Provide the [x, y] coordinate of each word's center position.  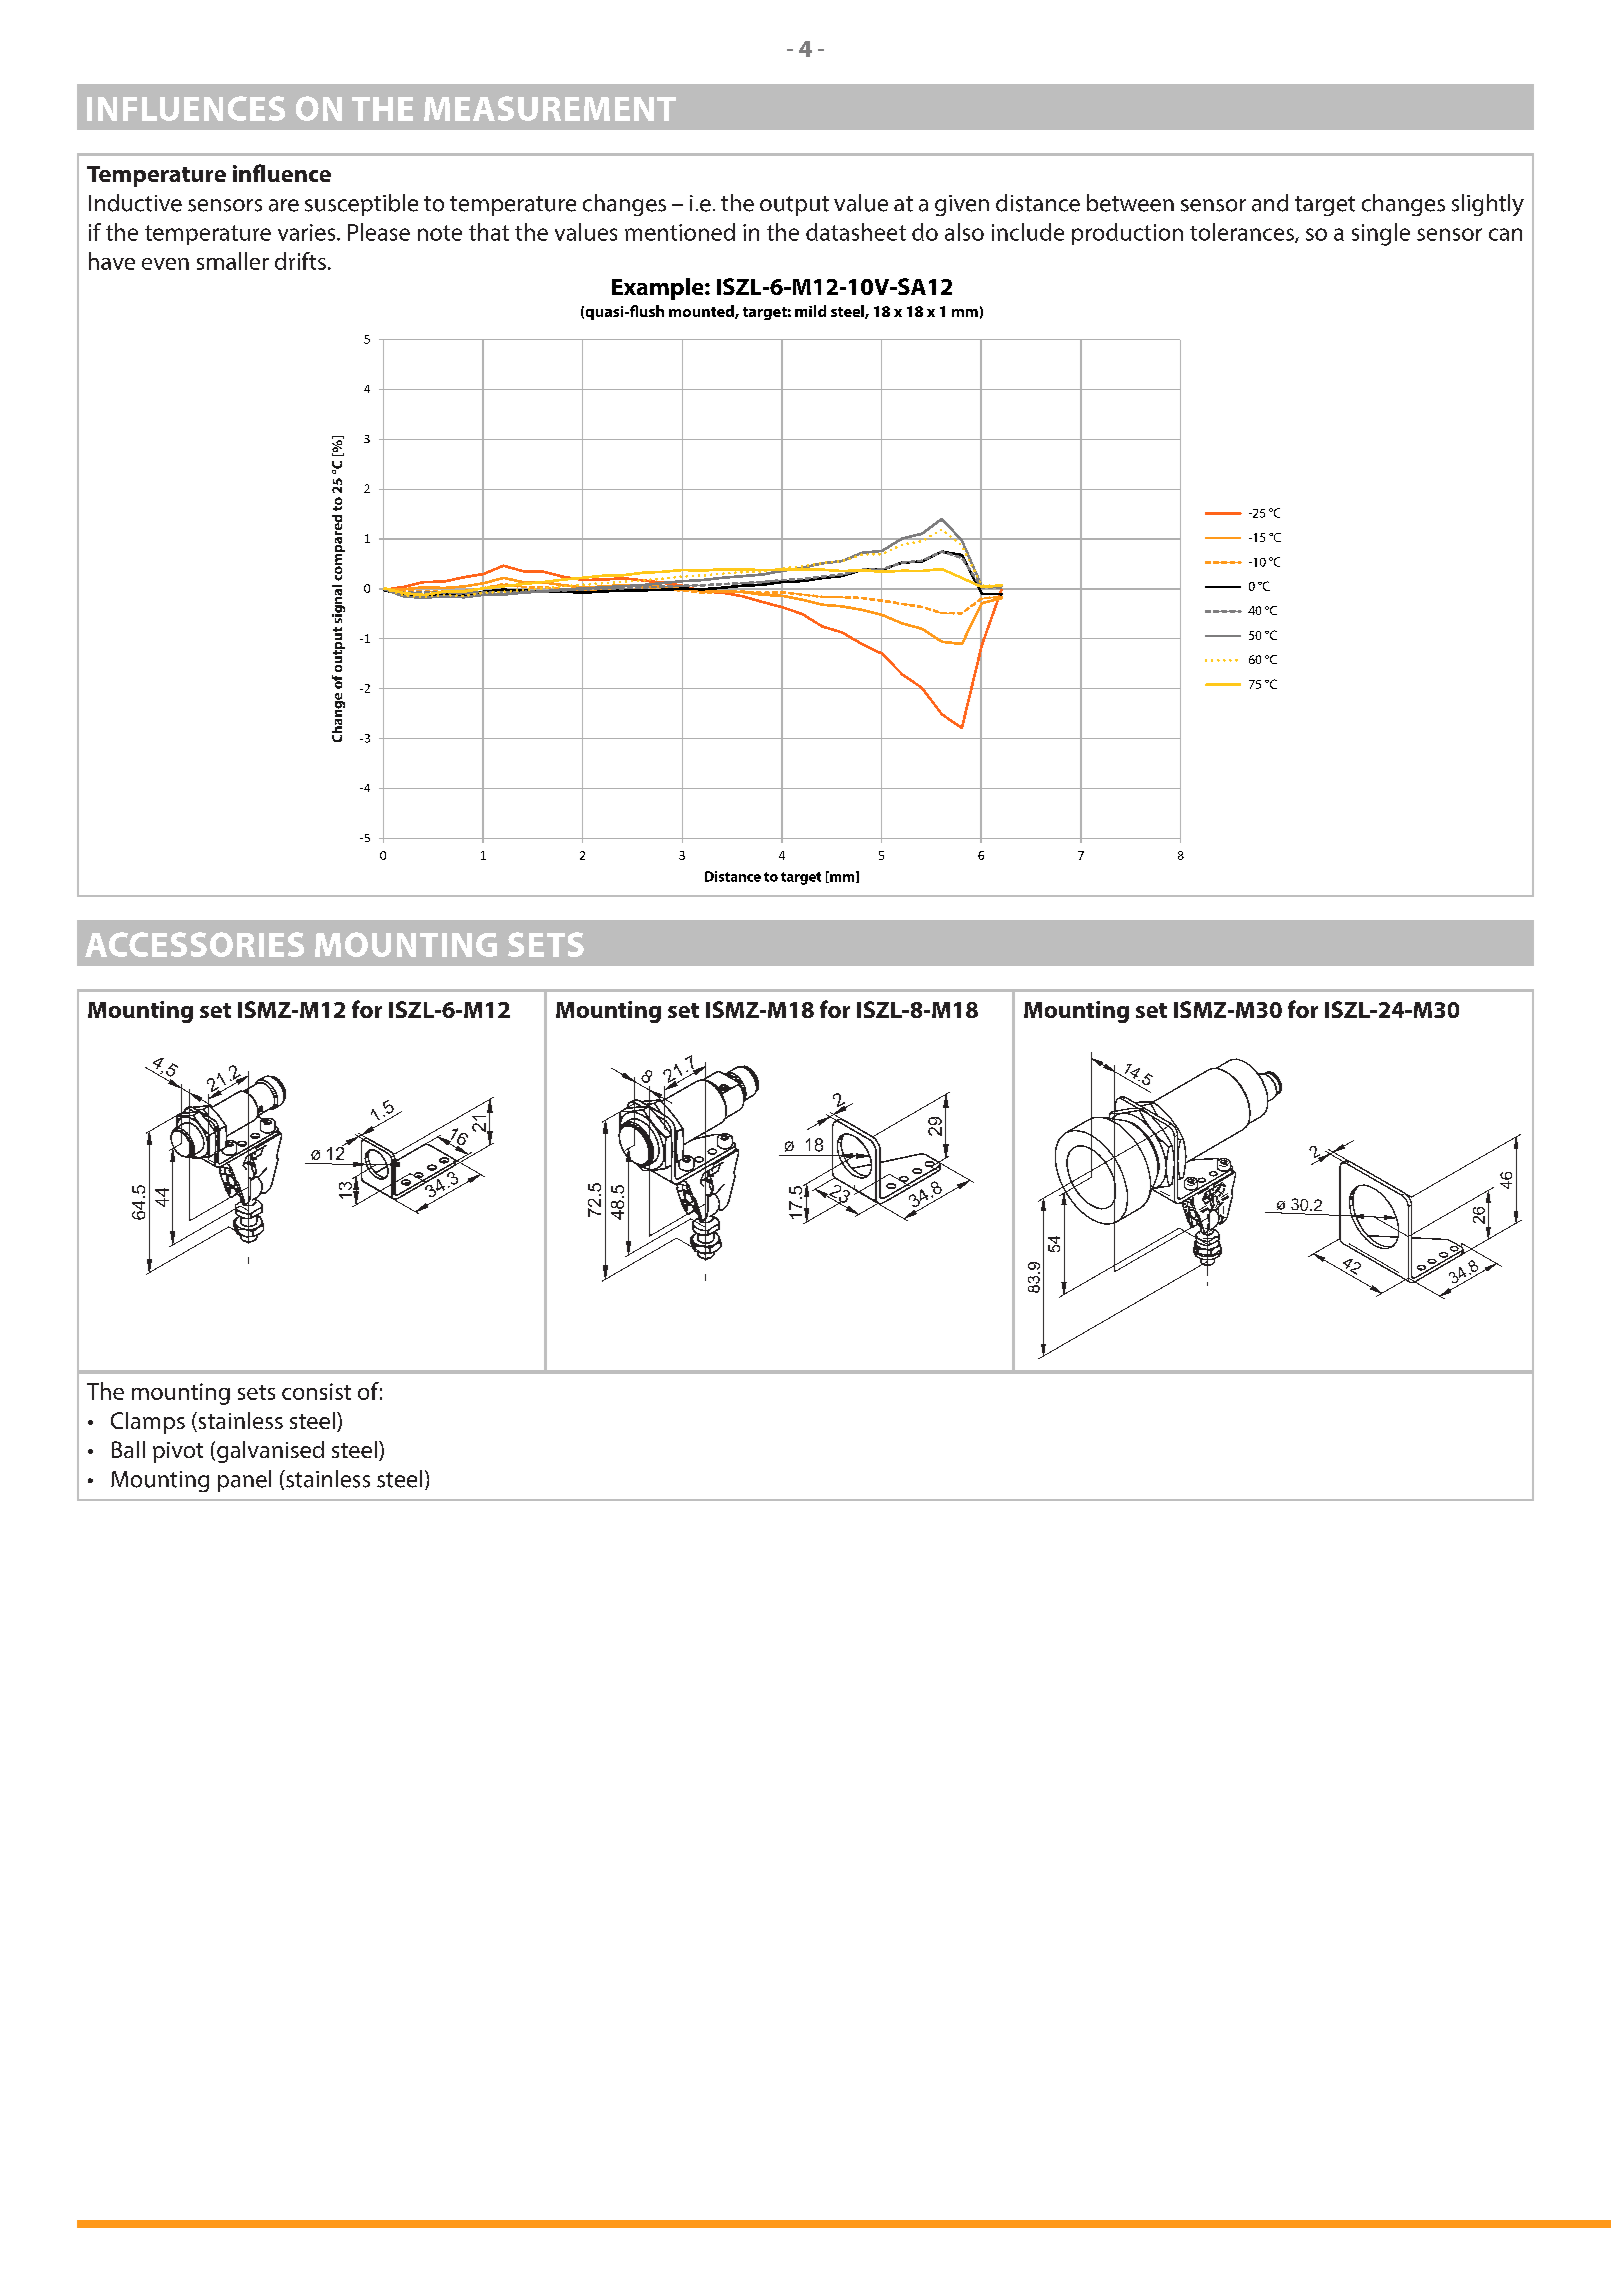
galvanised [270, 1452]
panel [244, 1481]
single [1381, 234]
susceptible [361, 205]
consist [316, 1391]
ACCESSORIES [194, 944]
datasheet [856, 232]
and [1270, 203]
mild [810, 311]
